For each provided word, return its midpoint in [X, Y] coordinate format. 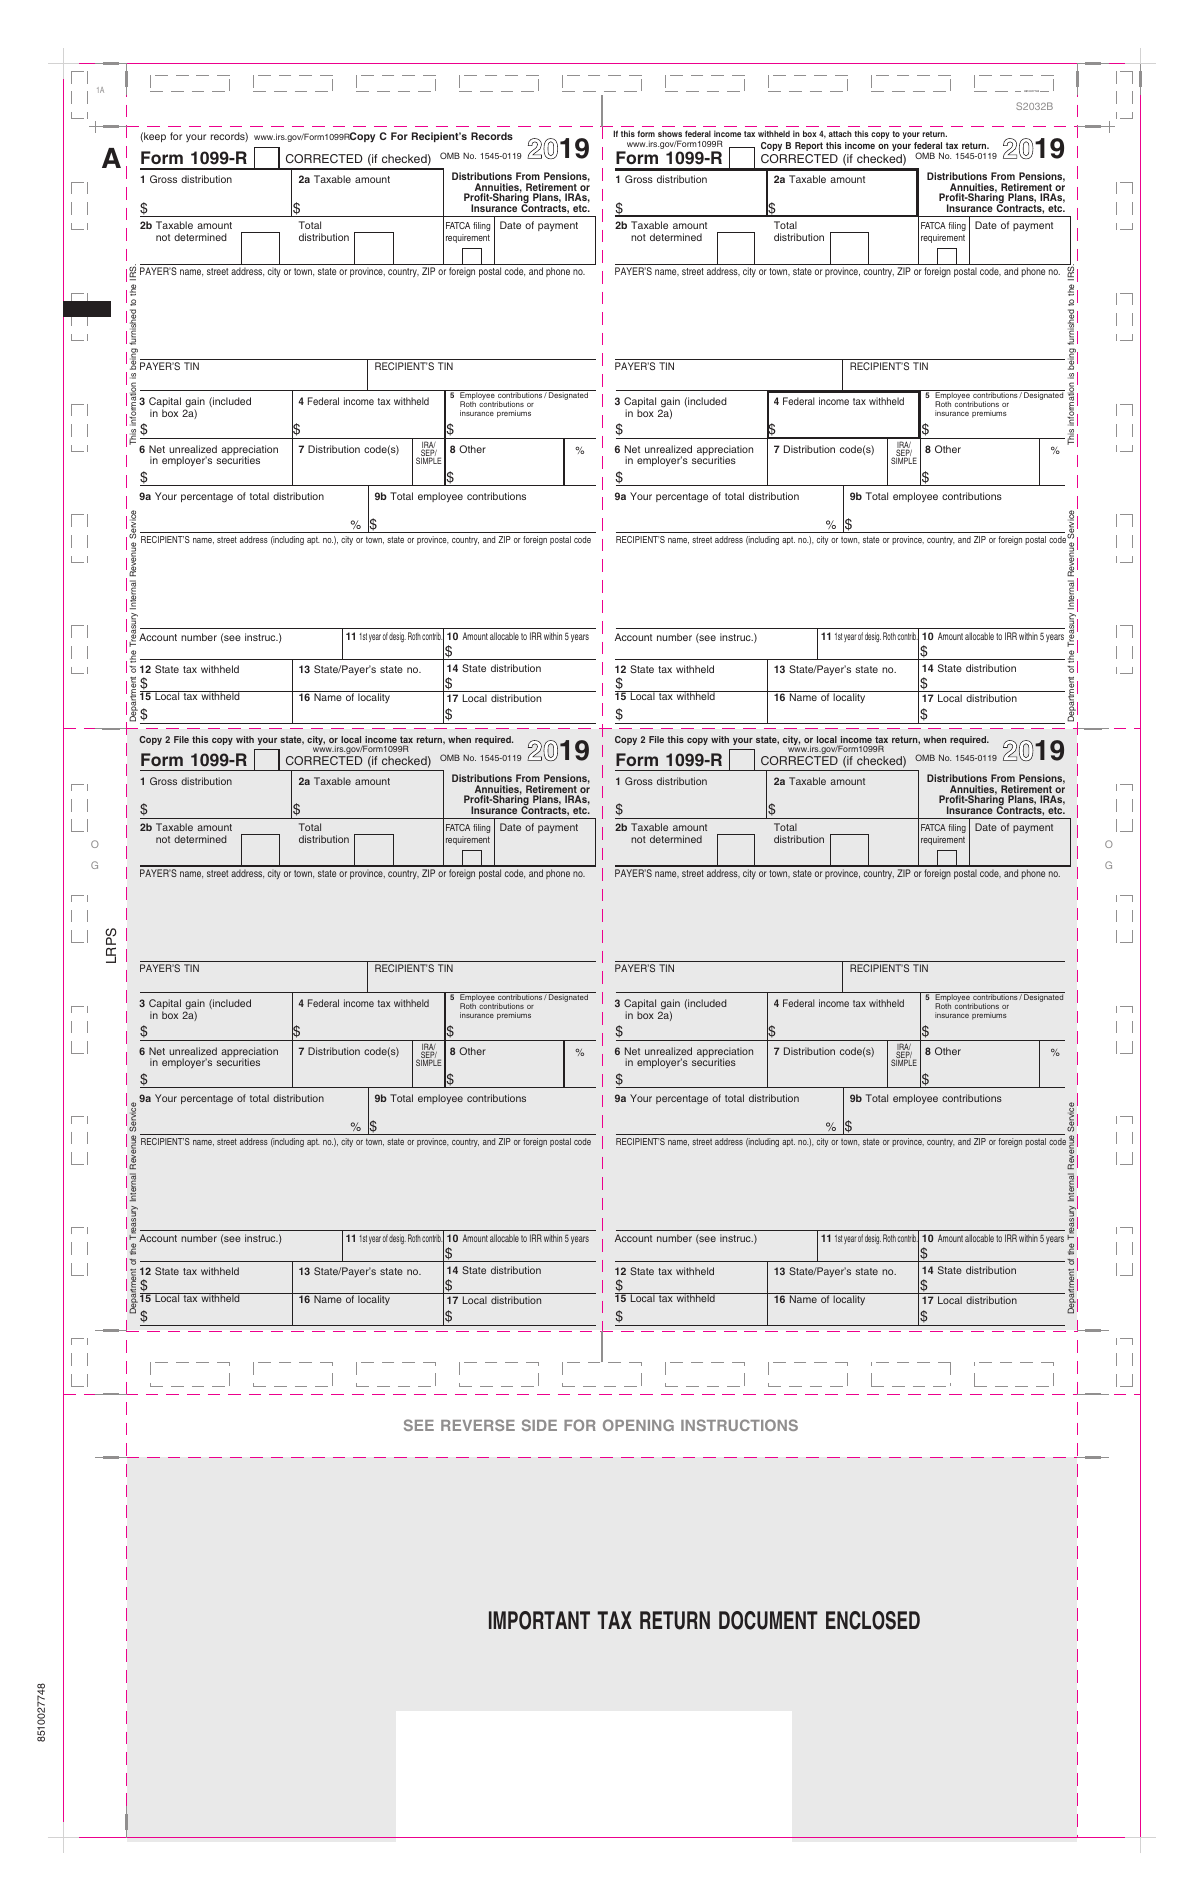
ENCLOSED [873, 1620]
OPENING [638, 1425]
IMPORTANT [539, 1620]
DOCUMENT [768, 1620]
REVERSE [478, 1425]
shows [670, 135]
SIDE [539, 1425]
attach [840, 134]
